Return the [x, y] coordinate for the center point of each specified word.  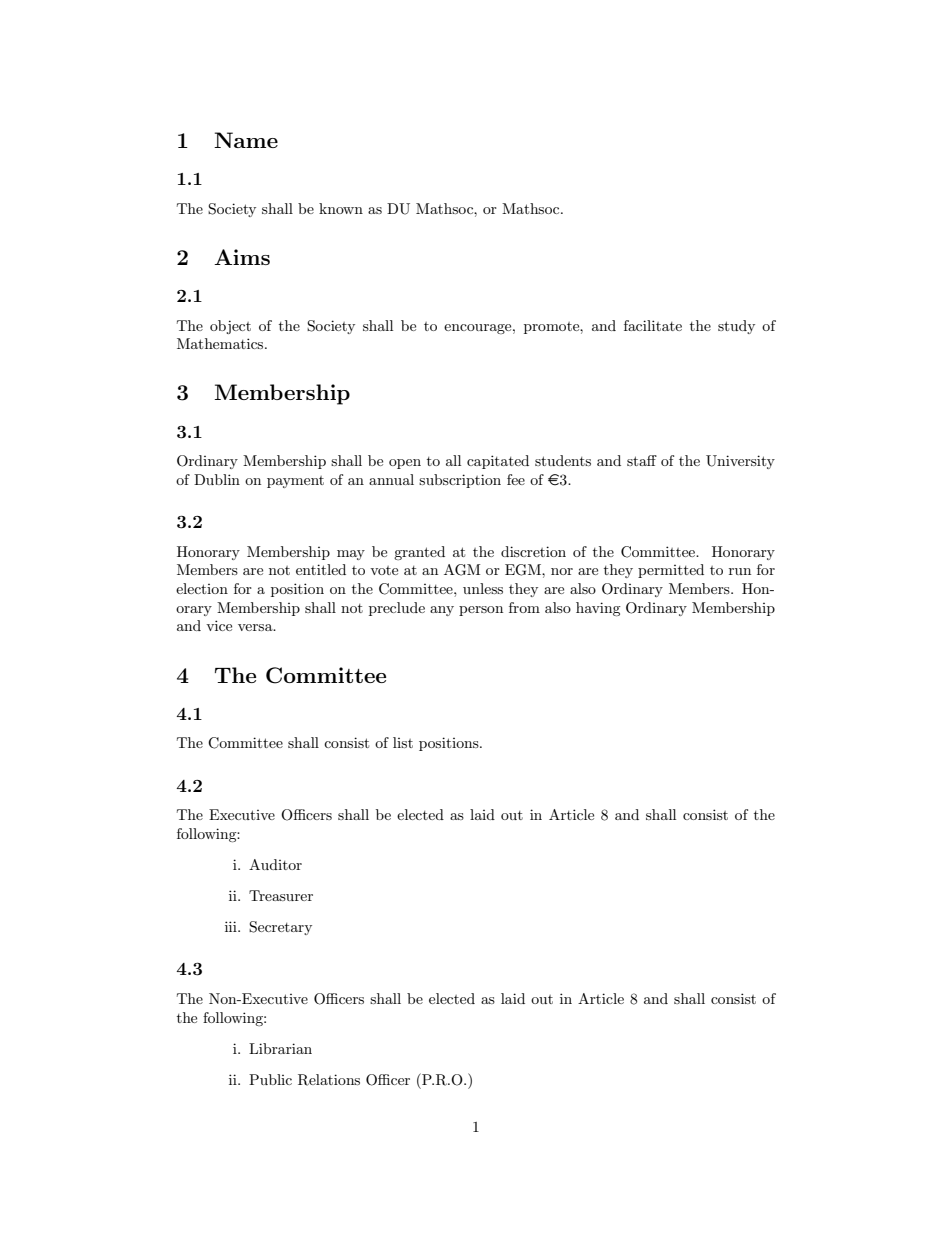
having [598, 609]
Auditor [275, 864]
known [341, 208]
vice [219, 625]
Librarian [280, 1048]
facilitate [653, 325]
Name [246, 140]
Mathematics [221, 343]
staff [642, 460]
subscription [460, 481]
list [403, 742]
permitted [671, 571]
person [481, 611]
